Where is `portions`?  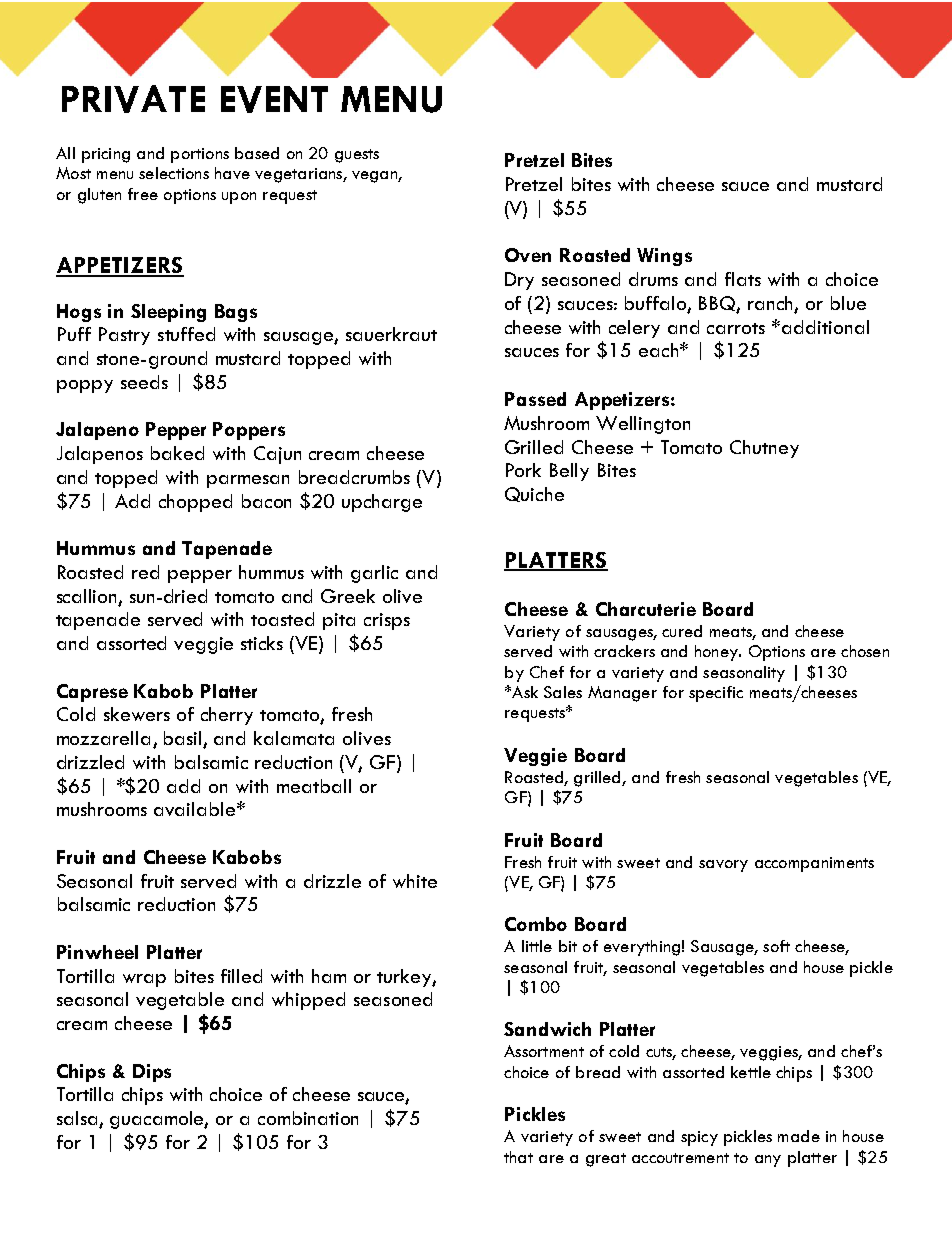 portions is located at coordinates (200, 155).
